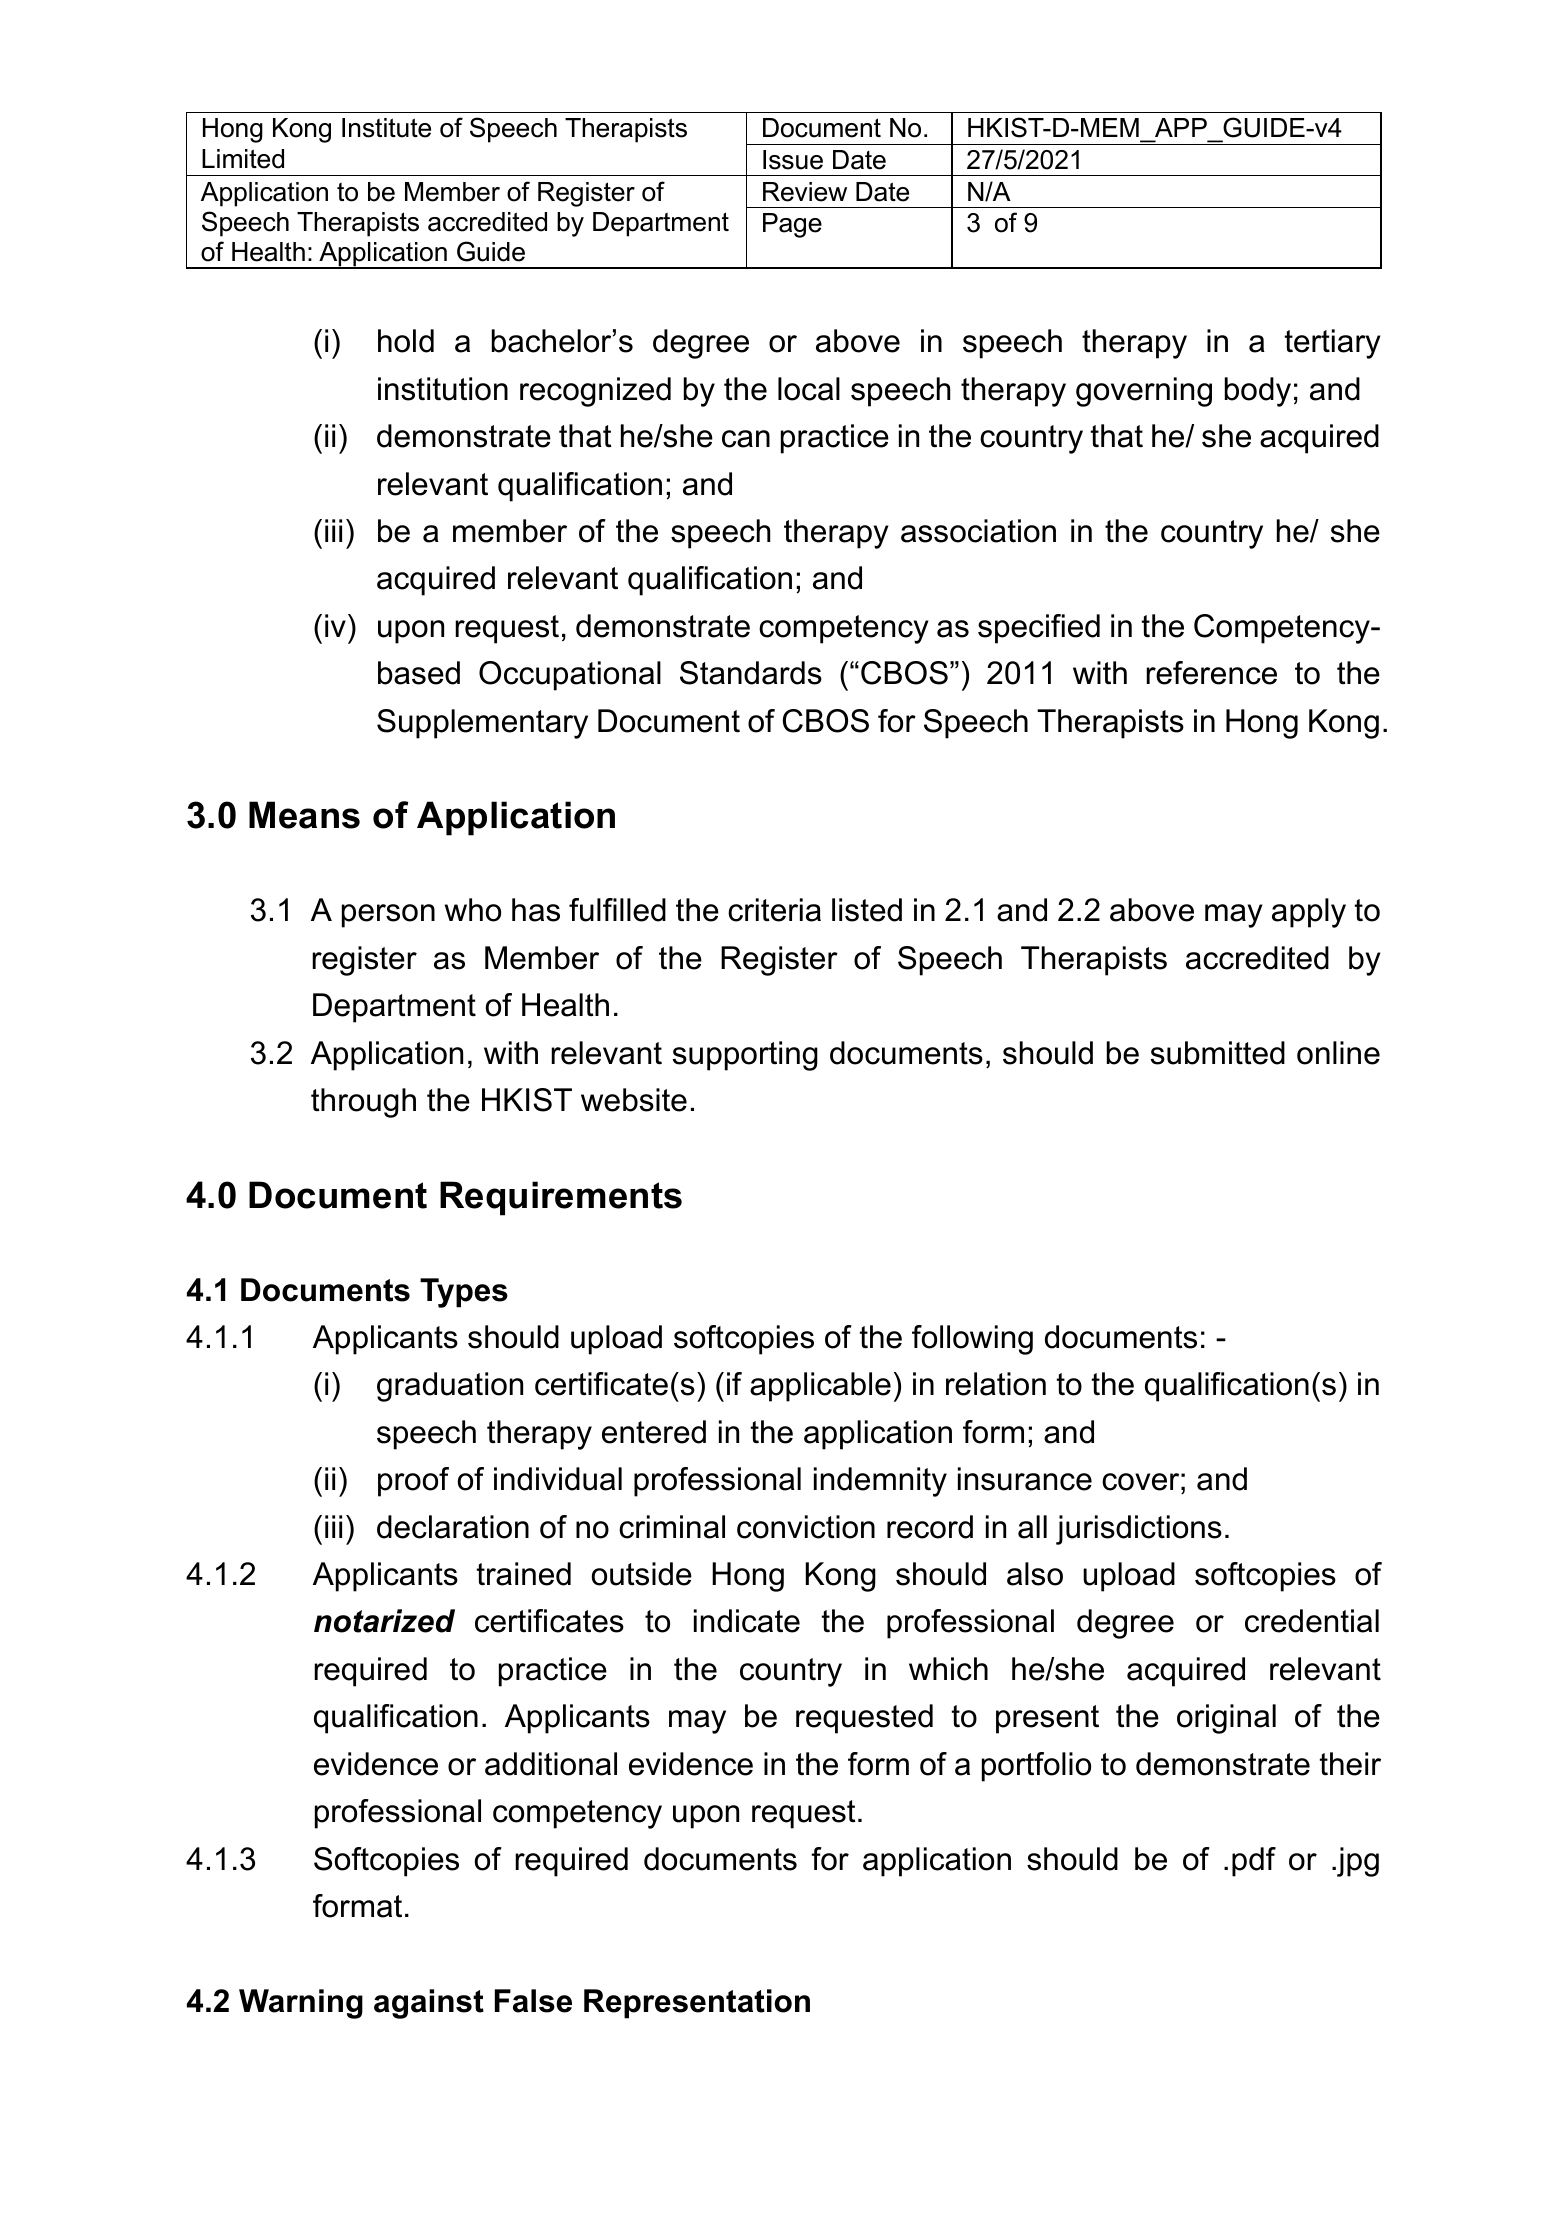  Describe the element at coordinates (363, 1103) in the document. I see `through` at that location.
